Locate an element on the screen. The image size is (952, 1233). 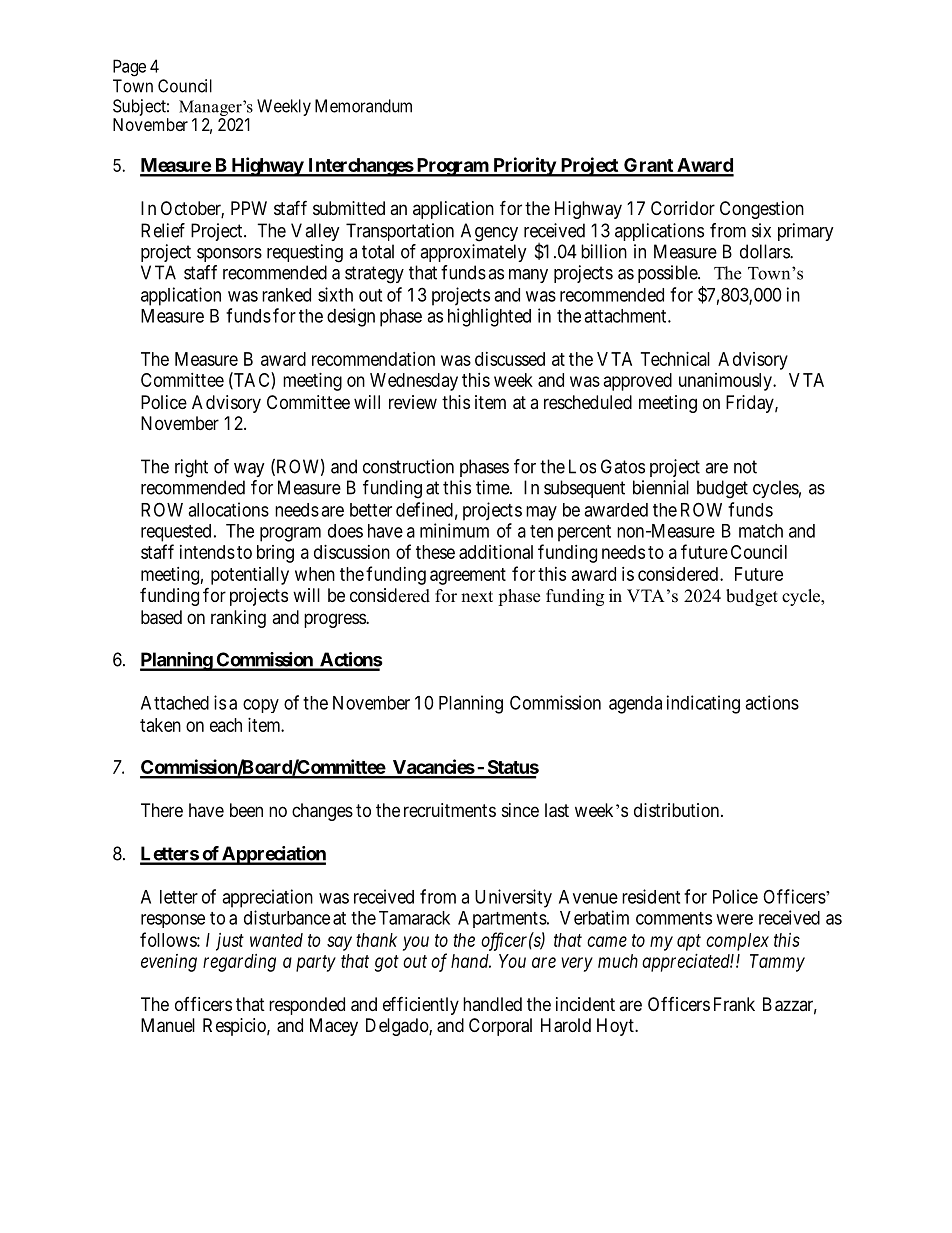
Page is located at coordinates (129, 68).
